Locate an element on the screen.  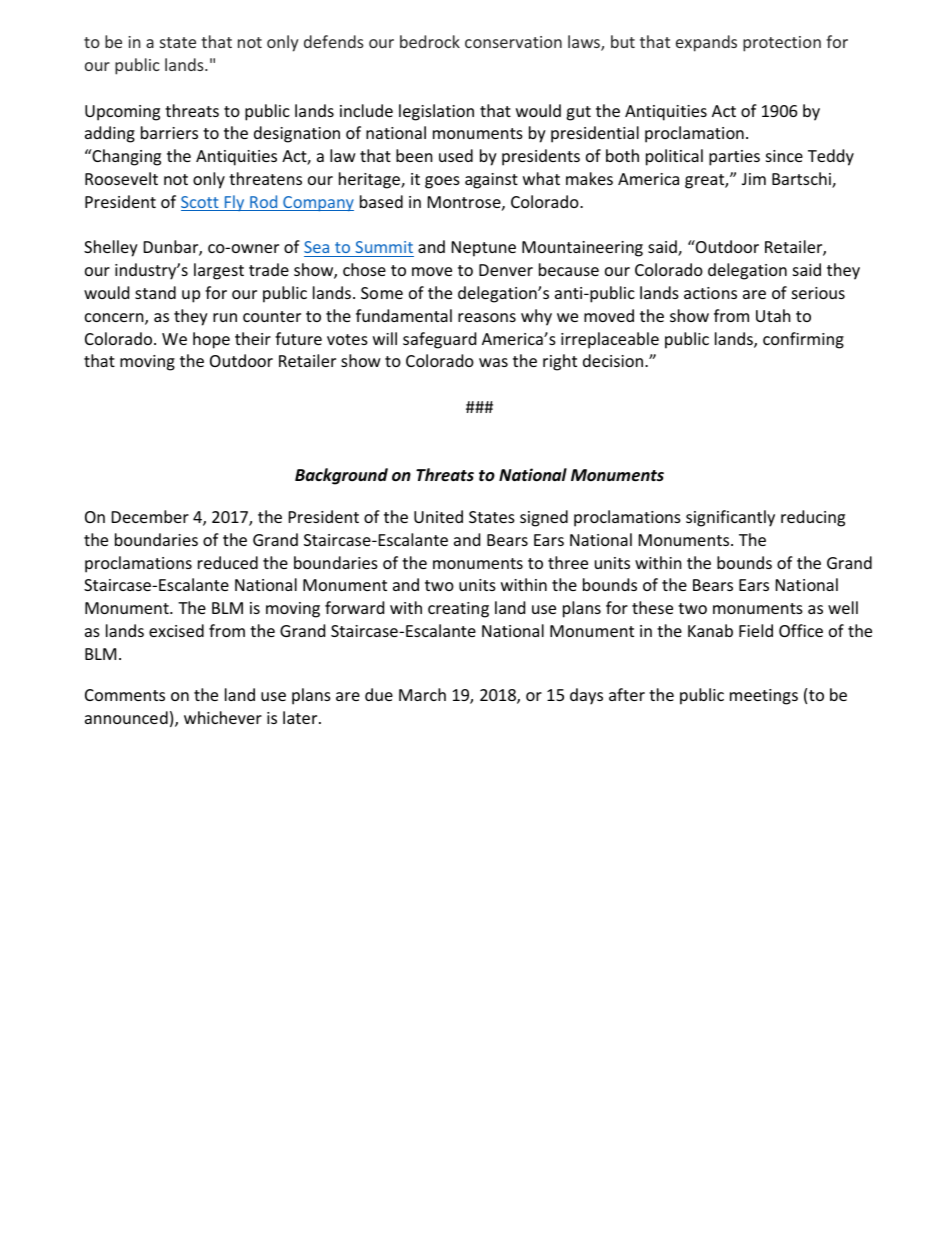
December is located at coordinates (150, 516).
